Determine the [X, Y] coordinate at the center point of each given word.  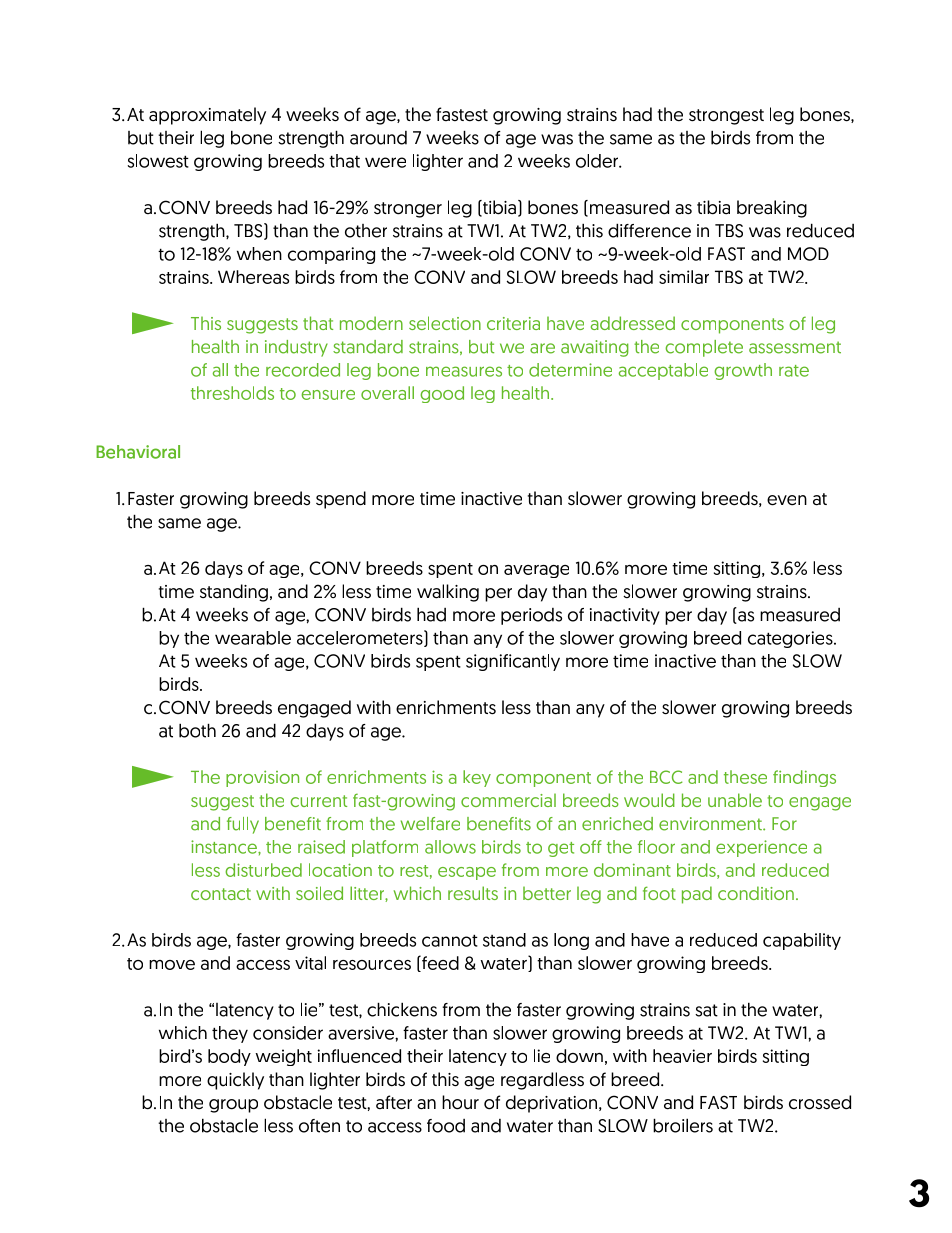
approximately [207, 116]
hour [460, 1102]
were [385, 162]
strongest [726, 117]
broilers [683, 1125]
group [233, 1106]
